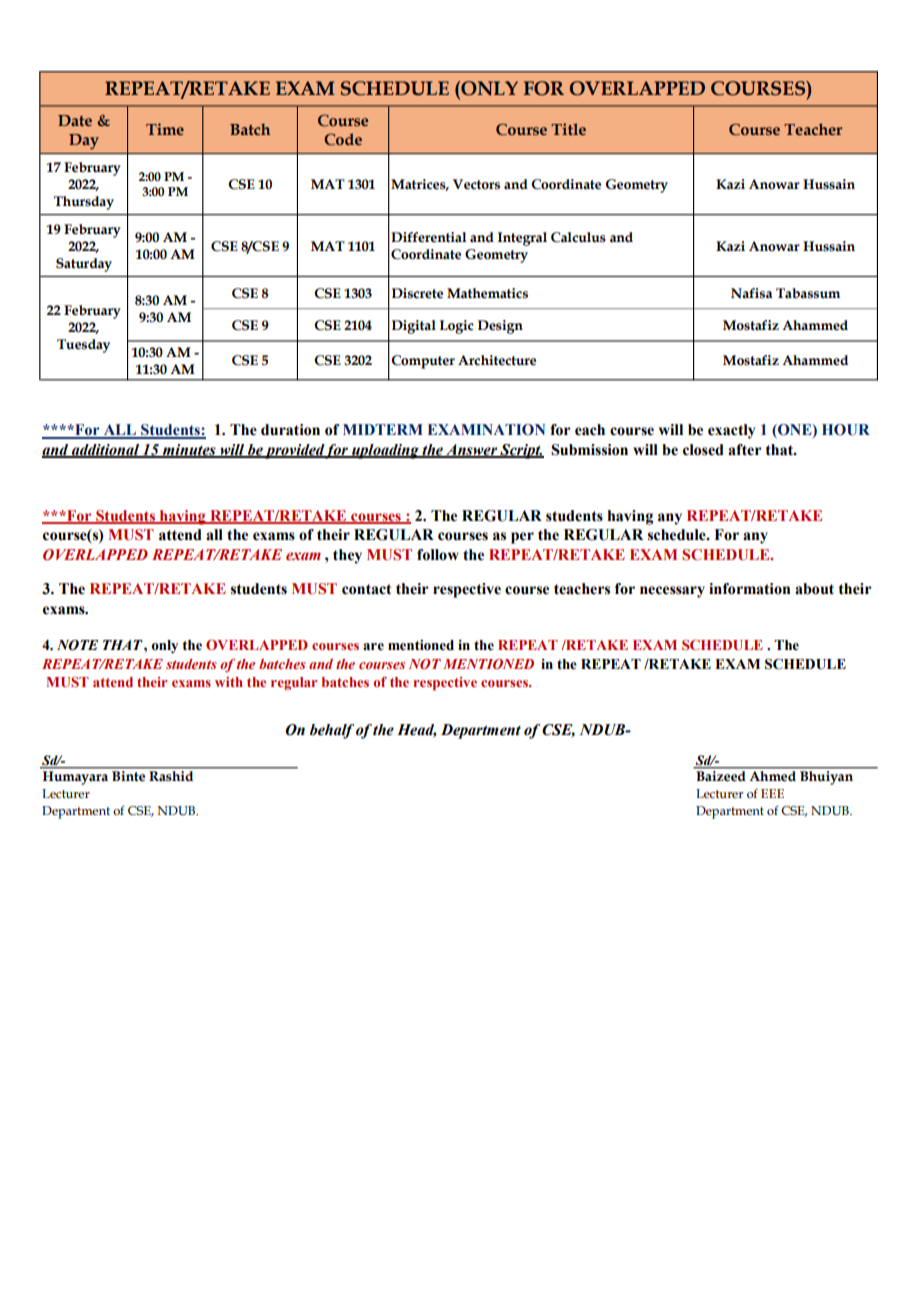  What do you see at coordinates (416, 730) in the screenshot?
I see `Head` at bounding box center [416, 730].
